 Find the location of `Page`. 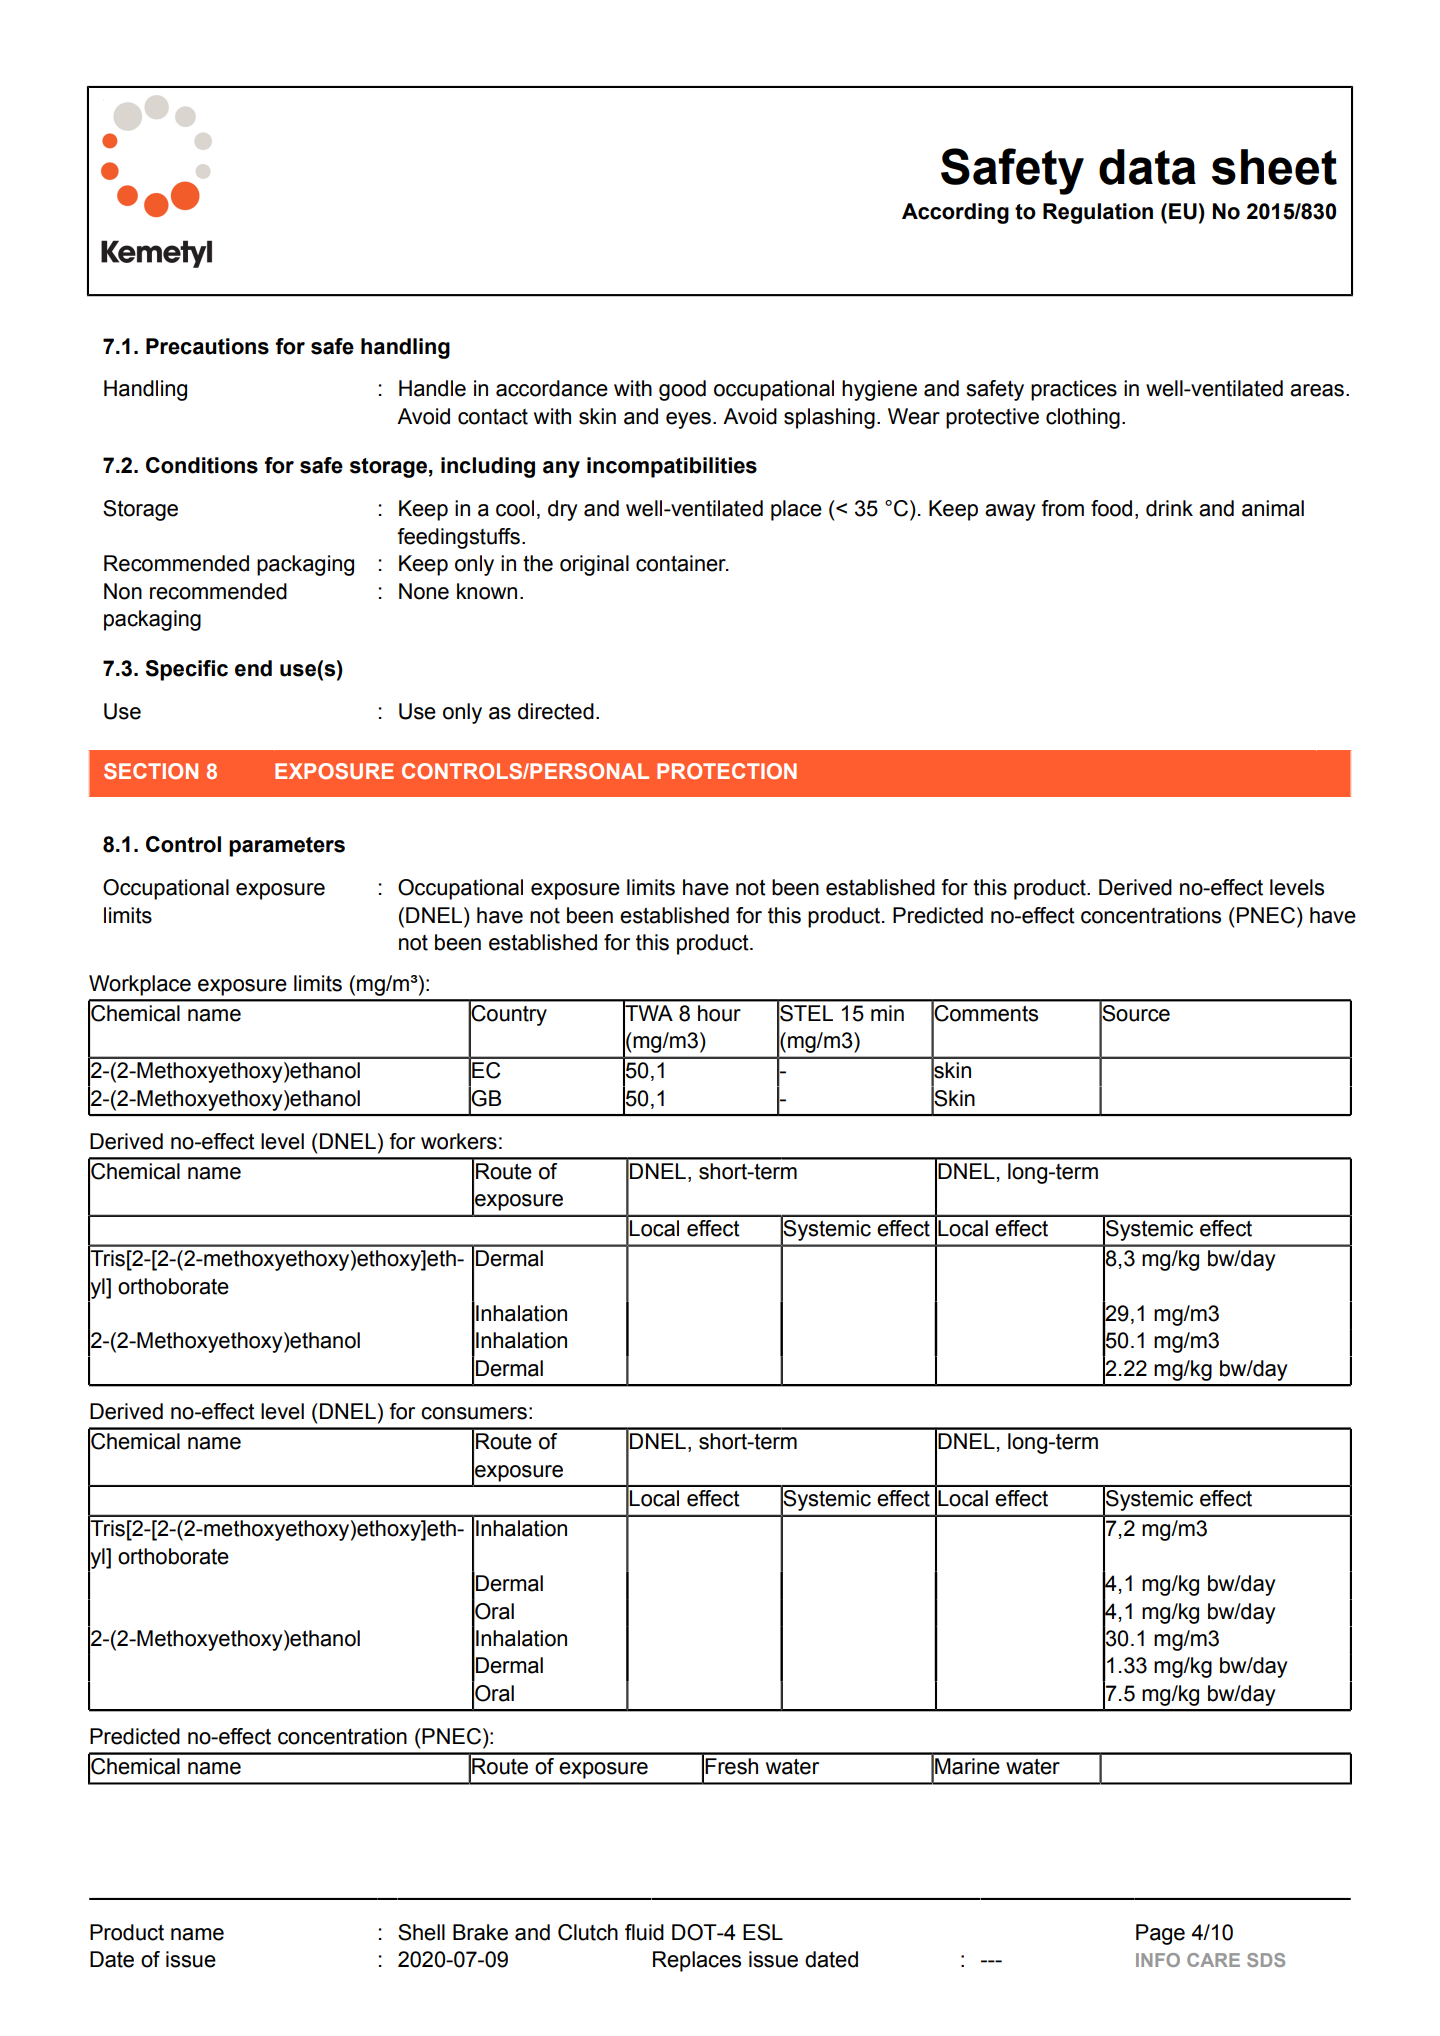

Page is located at coordinates (1160, 1934).
